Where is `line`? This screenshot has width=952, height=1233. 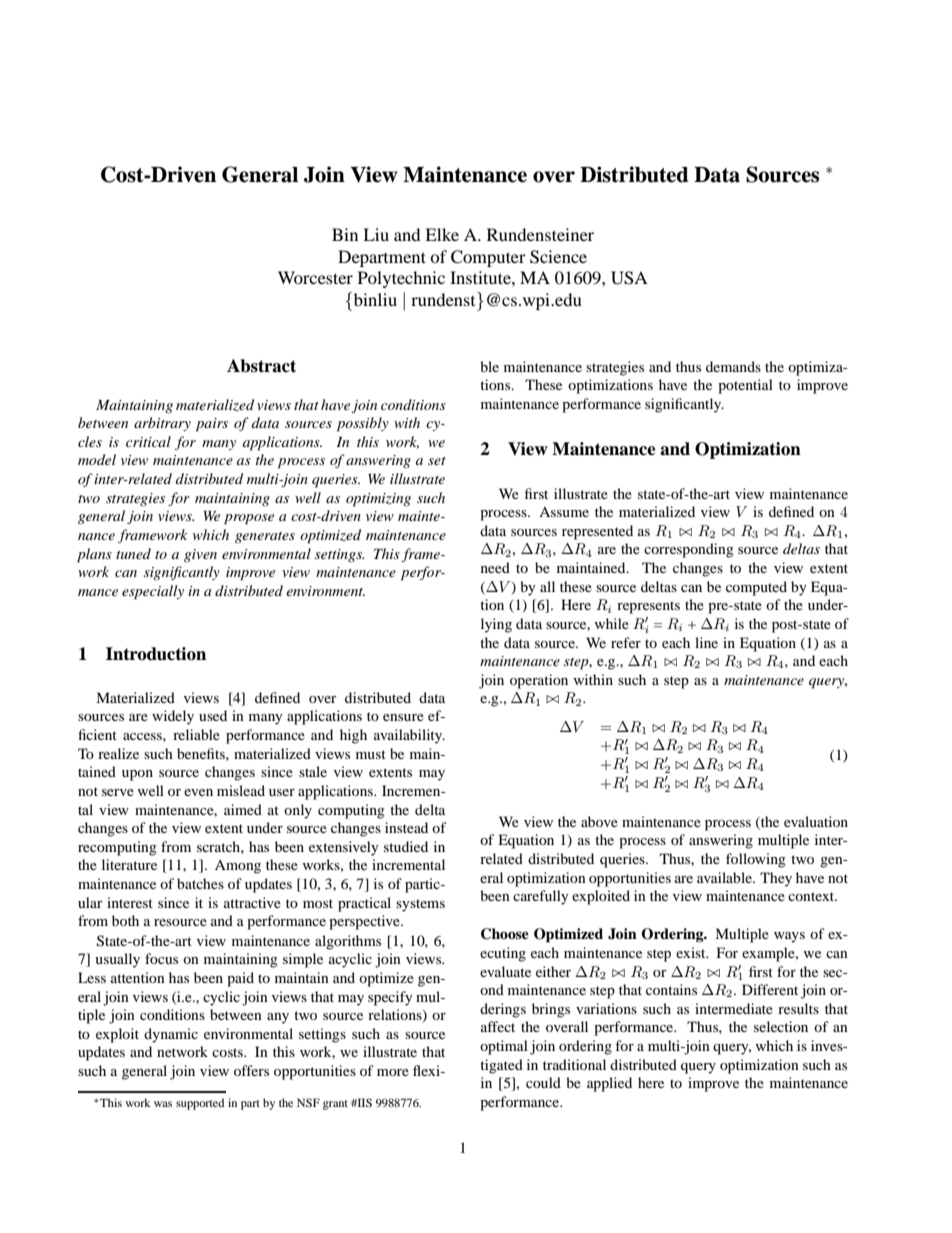 line is located at coordinates (706, 642).
